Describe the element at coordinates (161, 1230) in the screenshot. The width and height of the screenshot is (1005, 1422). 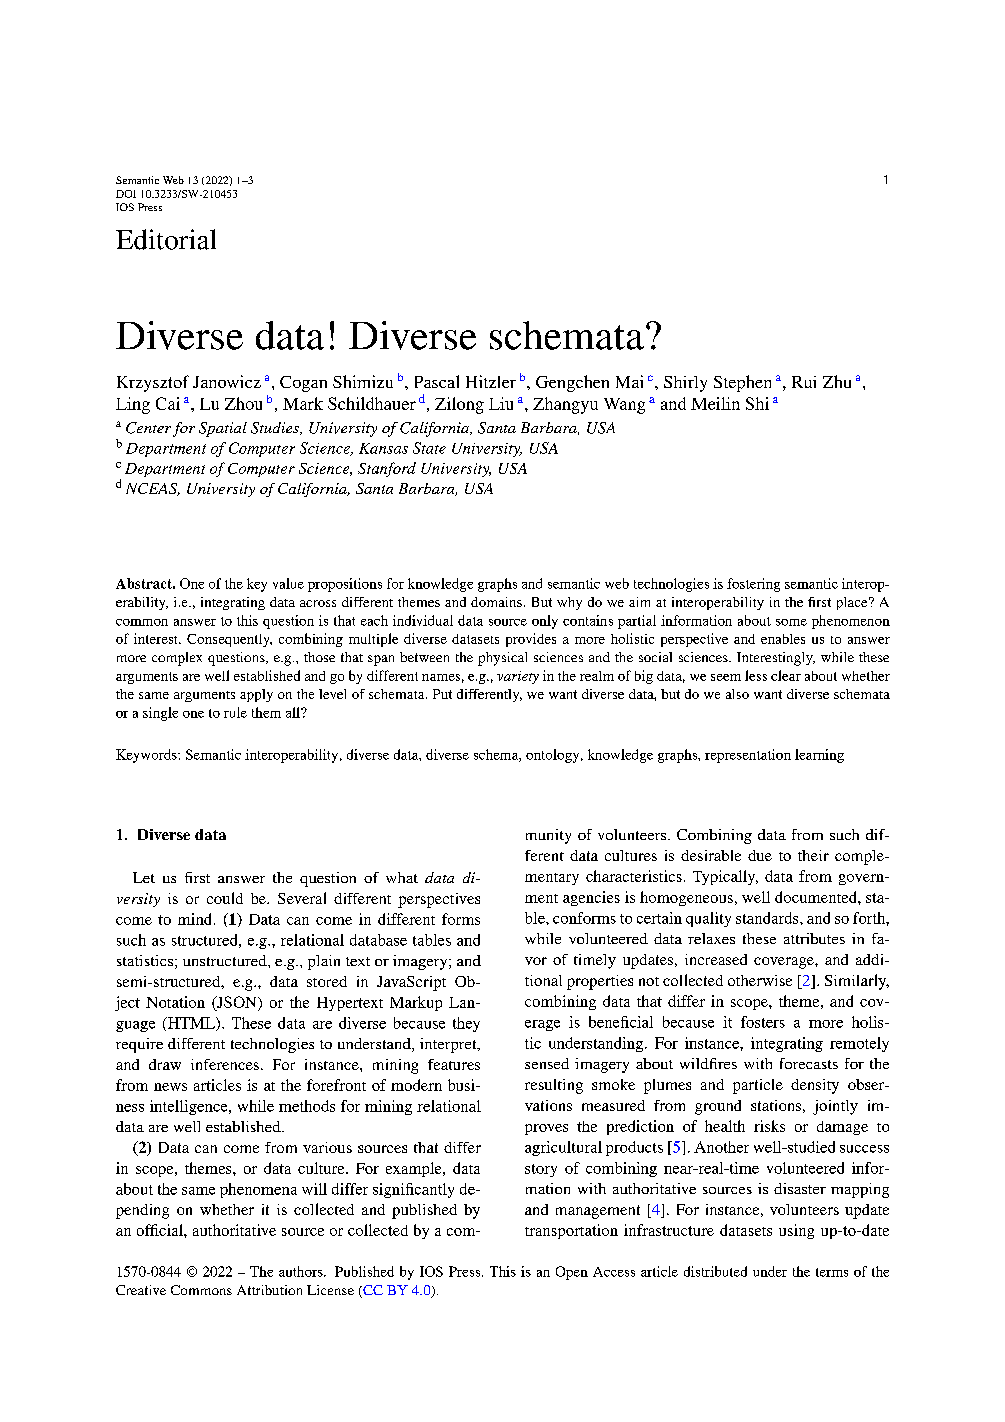
I see `official` at that location.
